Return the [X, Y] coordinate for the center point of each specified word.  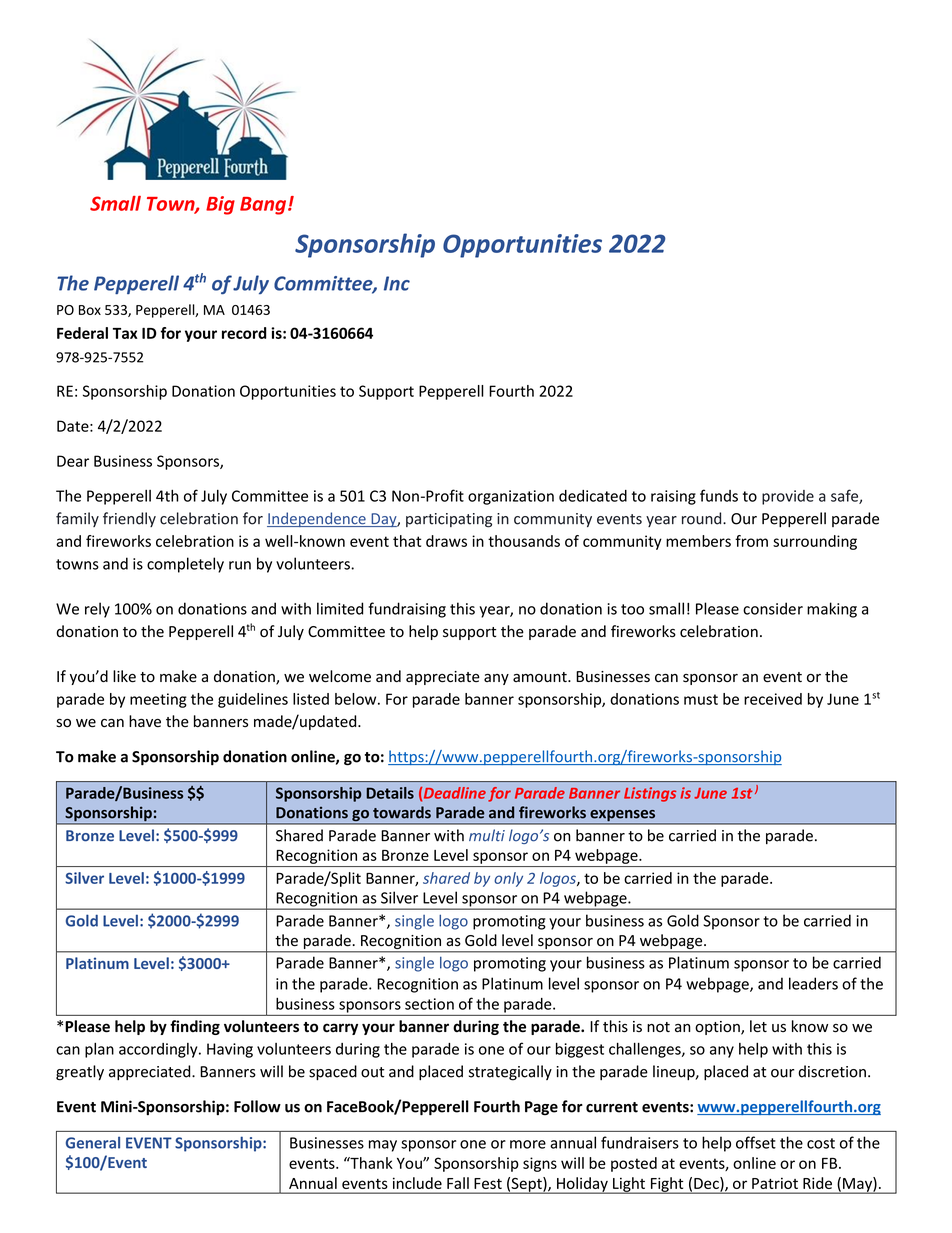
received [773, 699]
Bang [264, 206]
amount [541, 677]
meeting [158, 700]
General [93, 1142]
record [244, 333]
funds [719, 495]
